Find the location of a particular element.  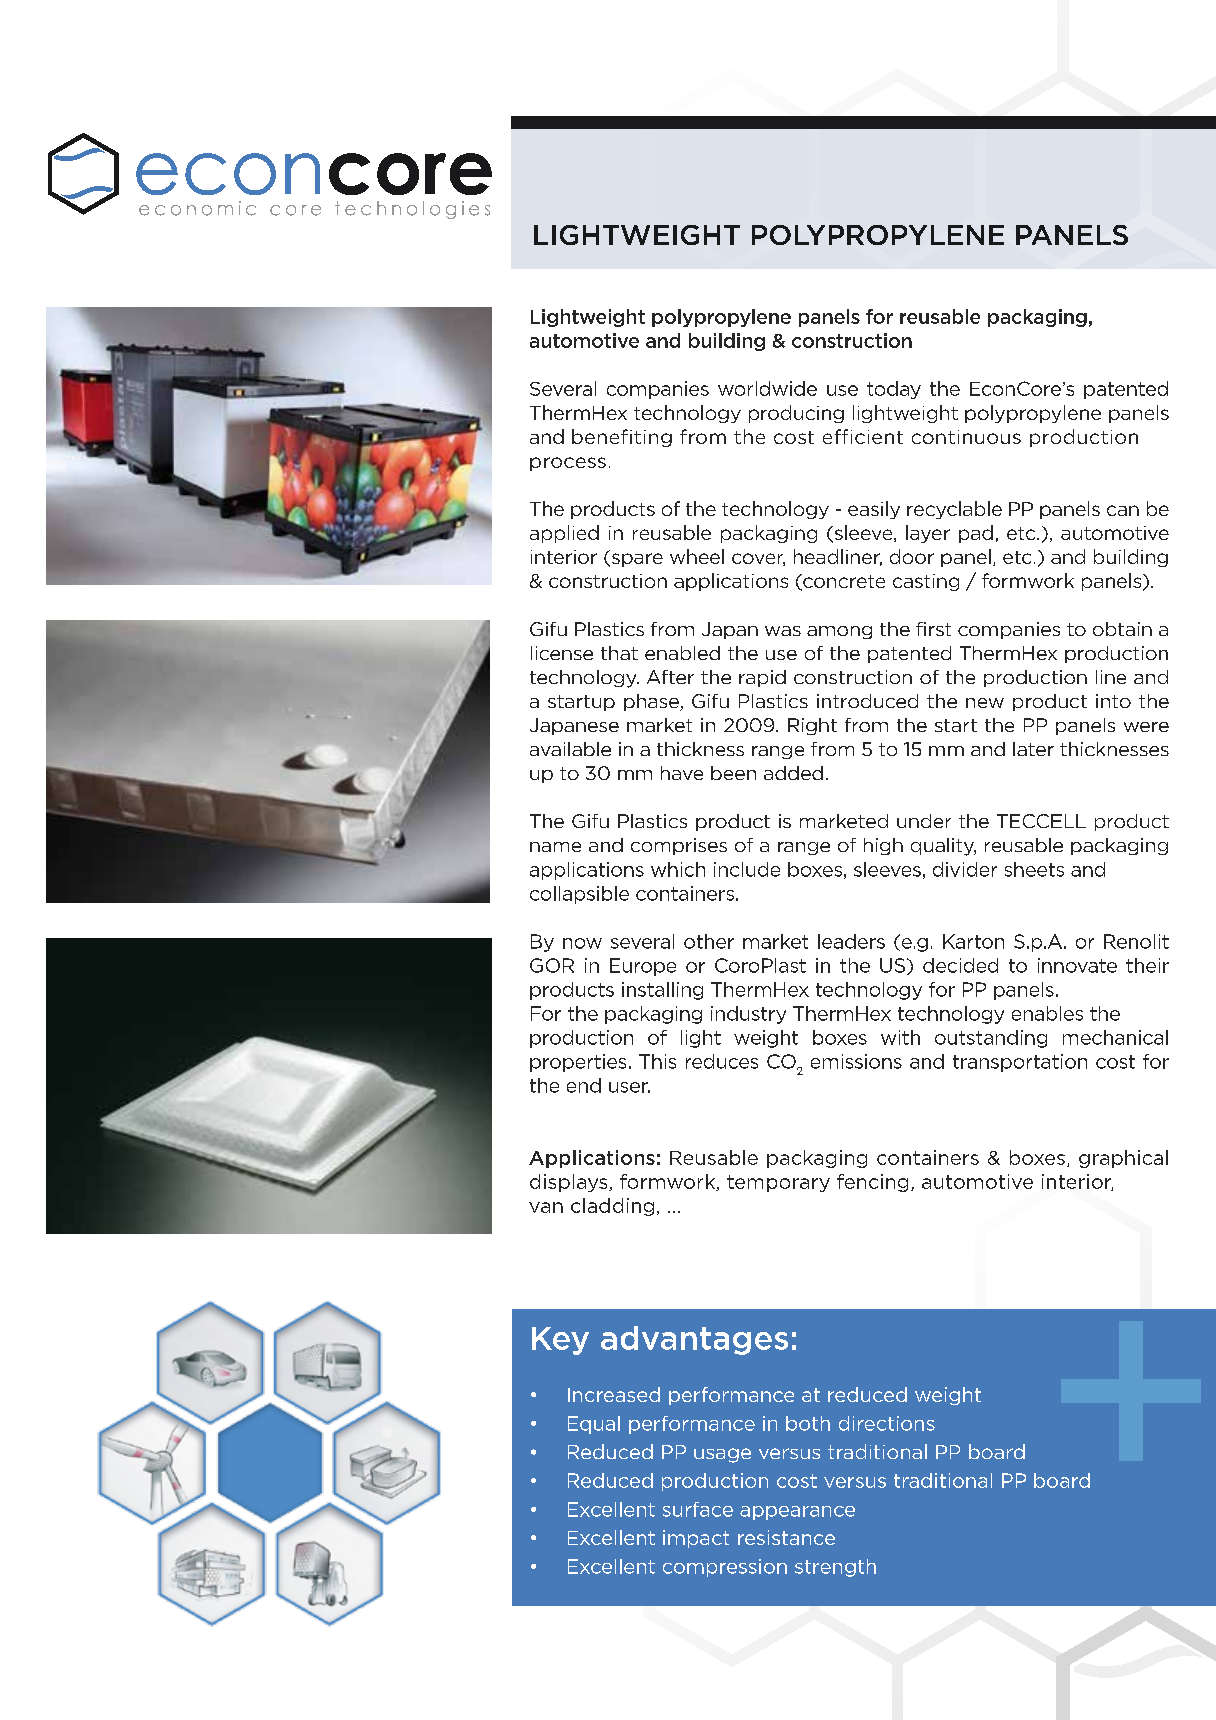

cladding is located at coordinates (612, 1207).
